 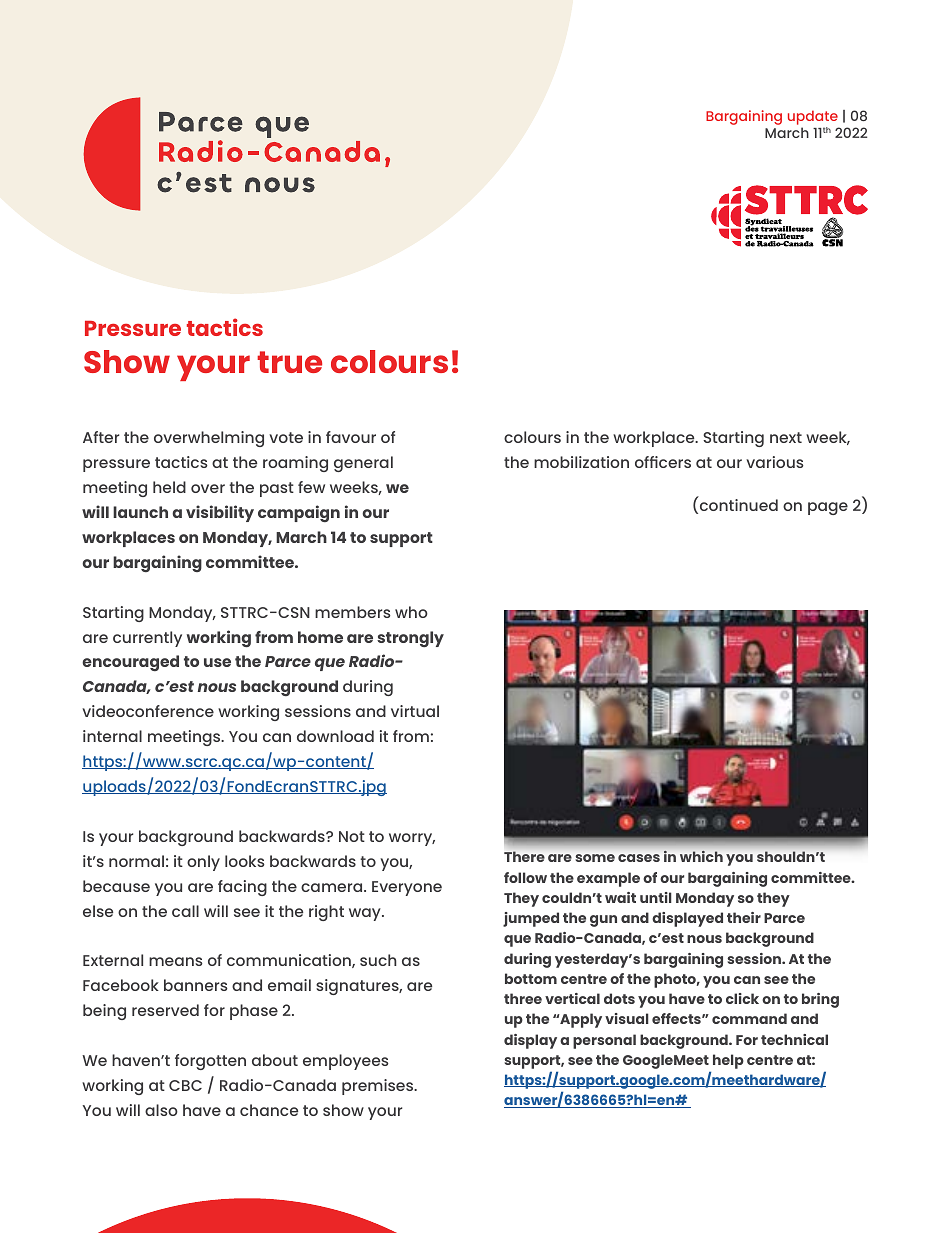 I want to click on favour, so click(x=351, y=437).
